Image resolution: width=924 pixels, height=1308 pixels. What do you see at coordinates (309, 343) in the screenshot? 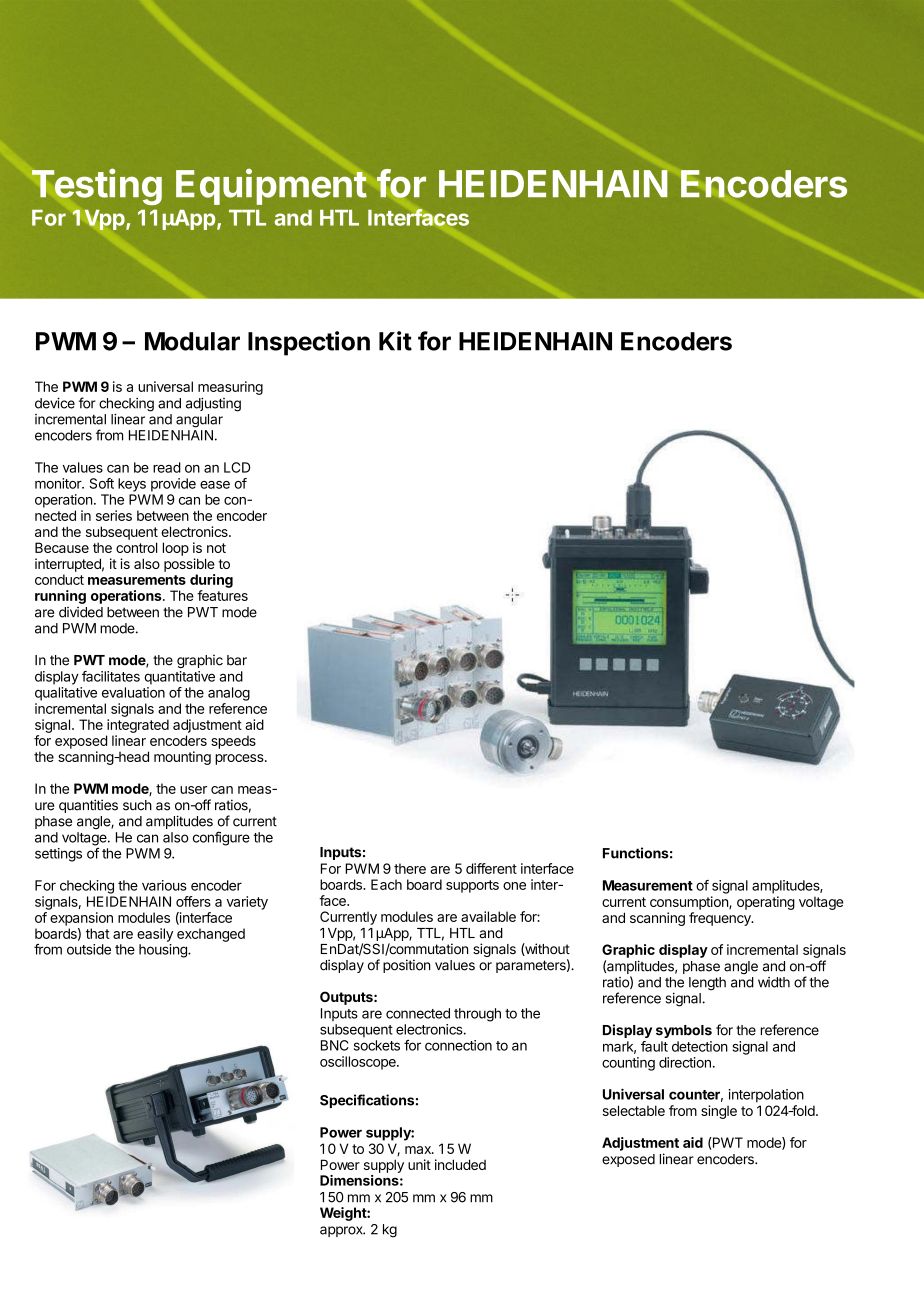
I see `Inspection` at bounding box center [309, 343].
